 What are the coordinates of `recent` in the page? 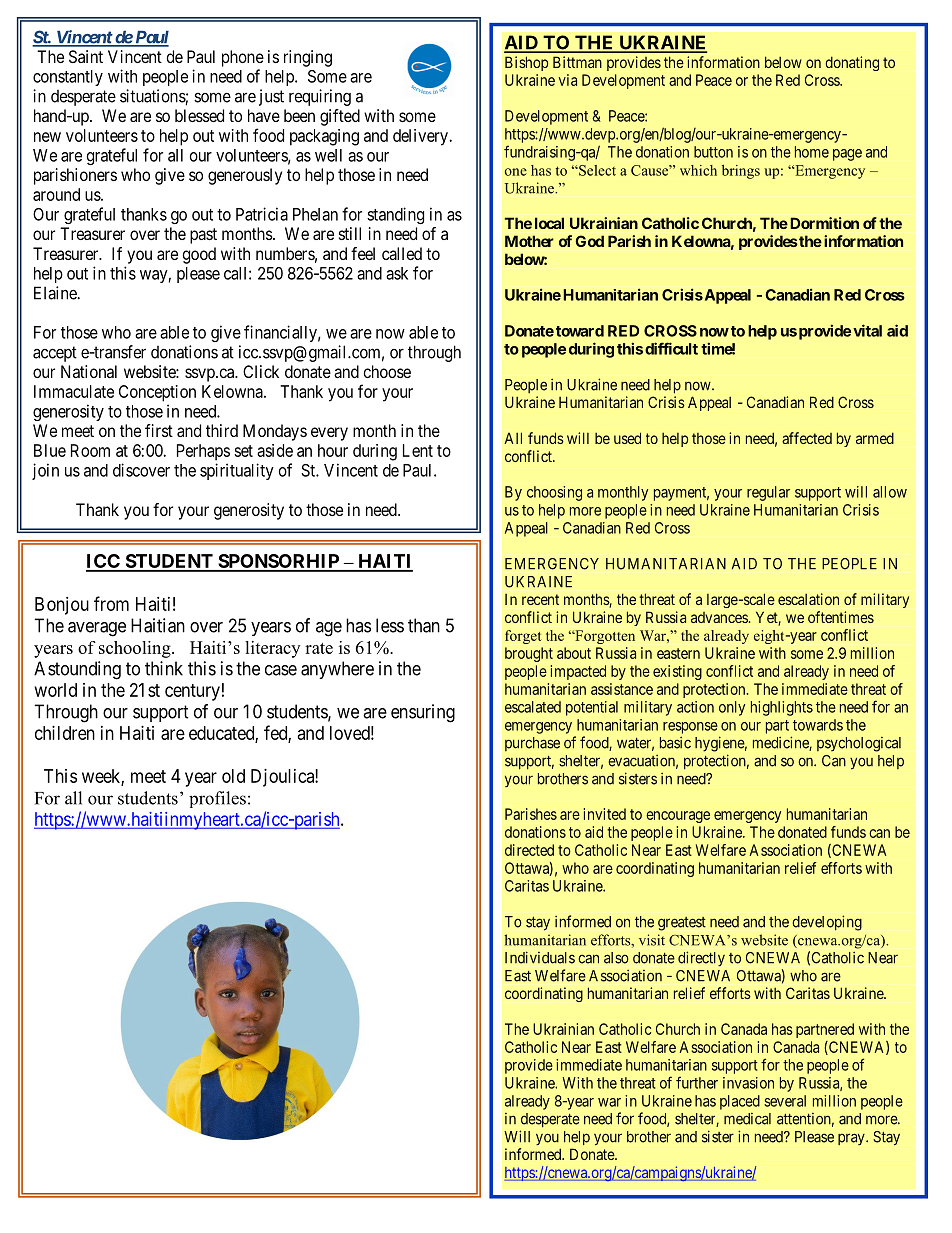 It's located at (540, 599).
